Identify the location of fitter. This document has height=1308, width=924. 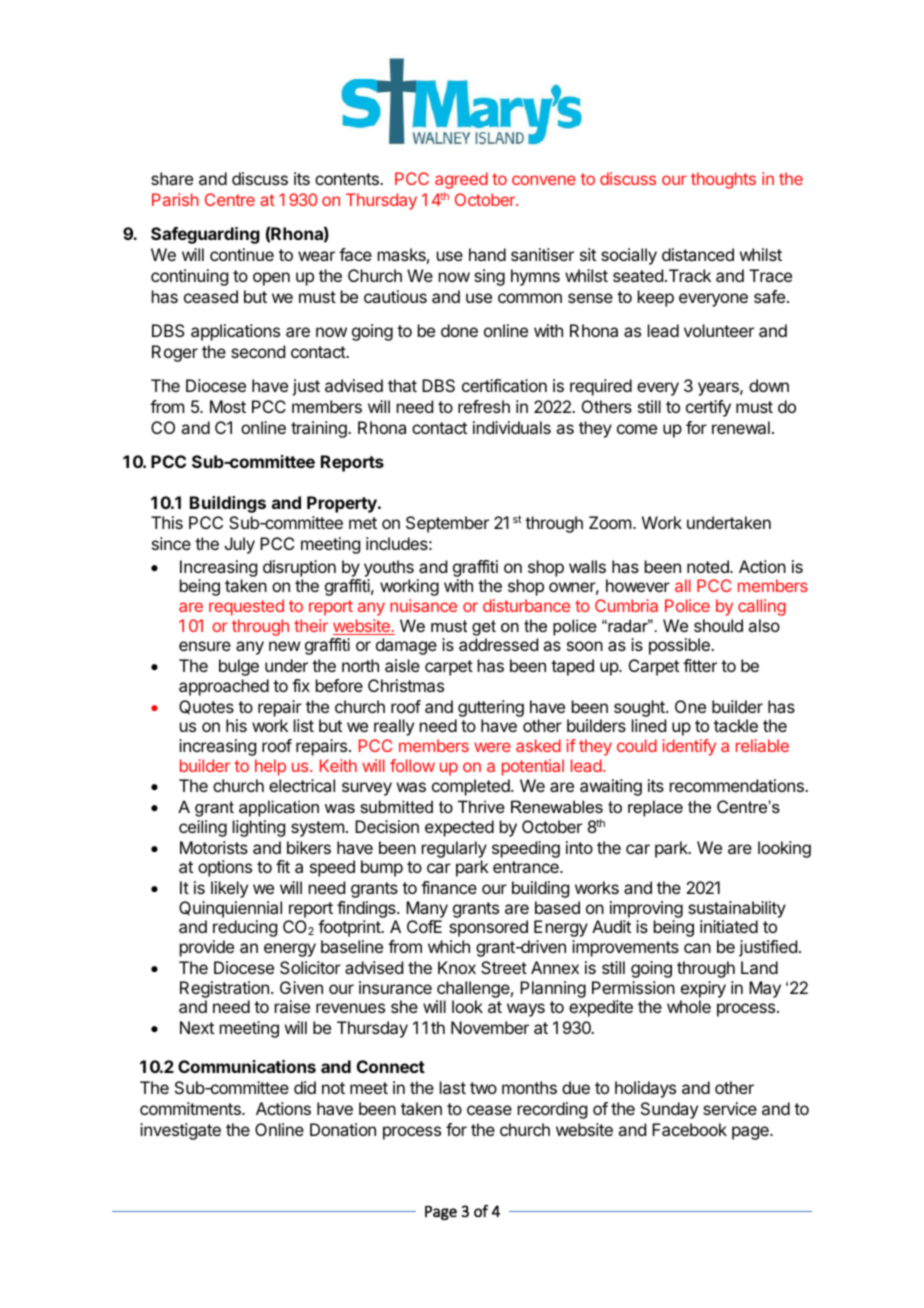
(700, 665).
